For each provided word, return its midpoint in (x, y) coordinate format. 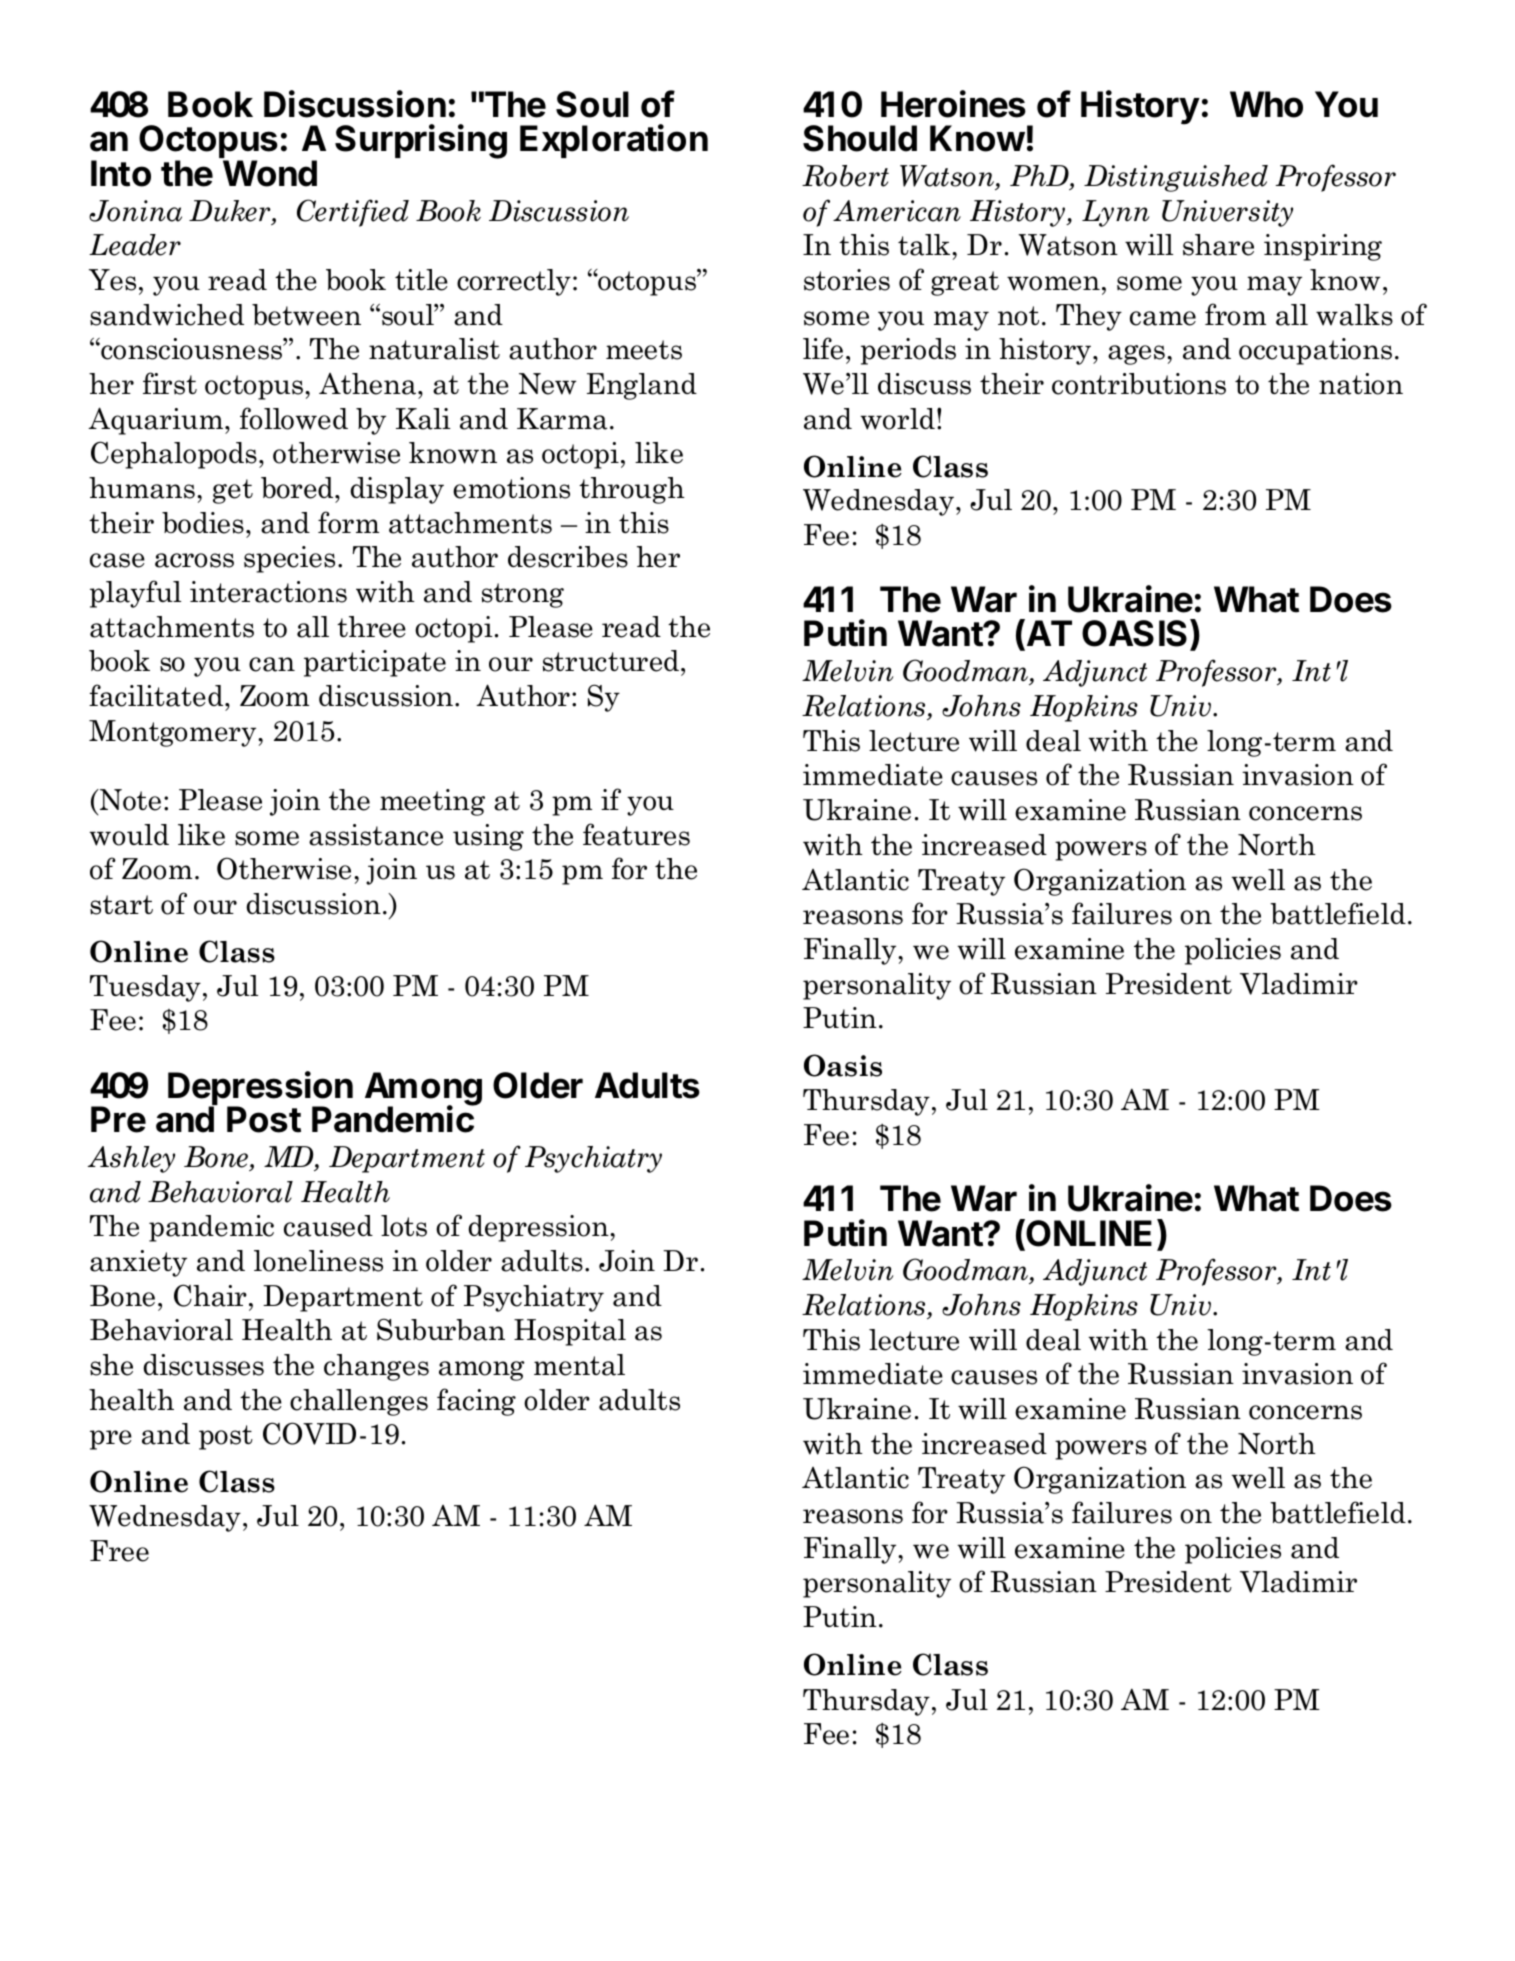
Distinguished (1176, 178)
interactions (268, 592)
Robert (845, 176)
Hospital (570, 1332)
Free (119, 1551)
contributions (1139, 384)
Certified (353, 213)
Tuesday (145, 988)
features (636, 834)
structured (611, 661)
